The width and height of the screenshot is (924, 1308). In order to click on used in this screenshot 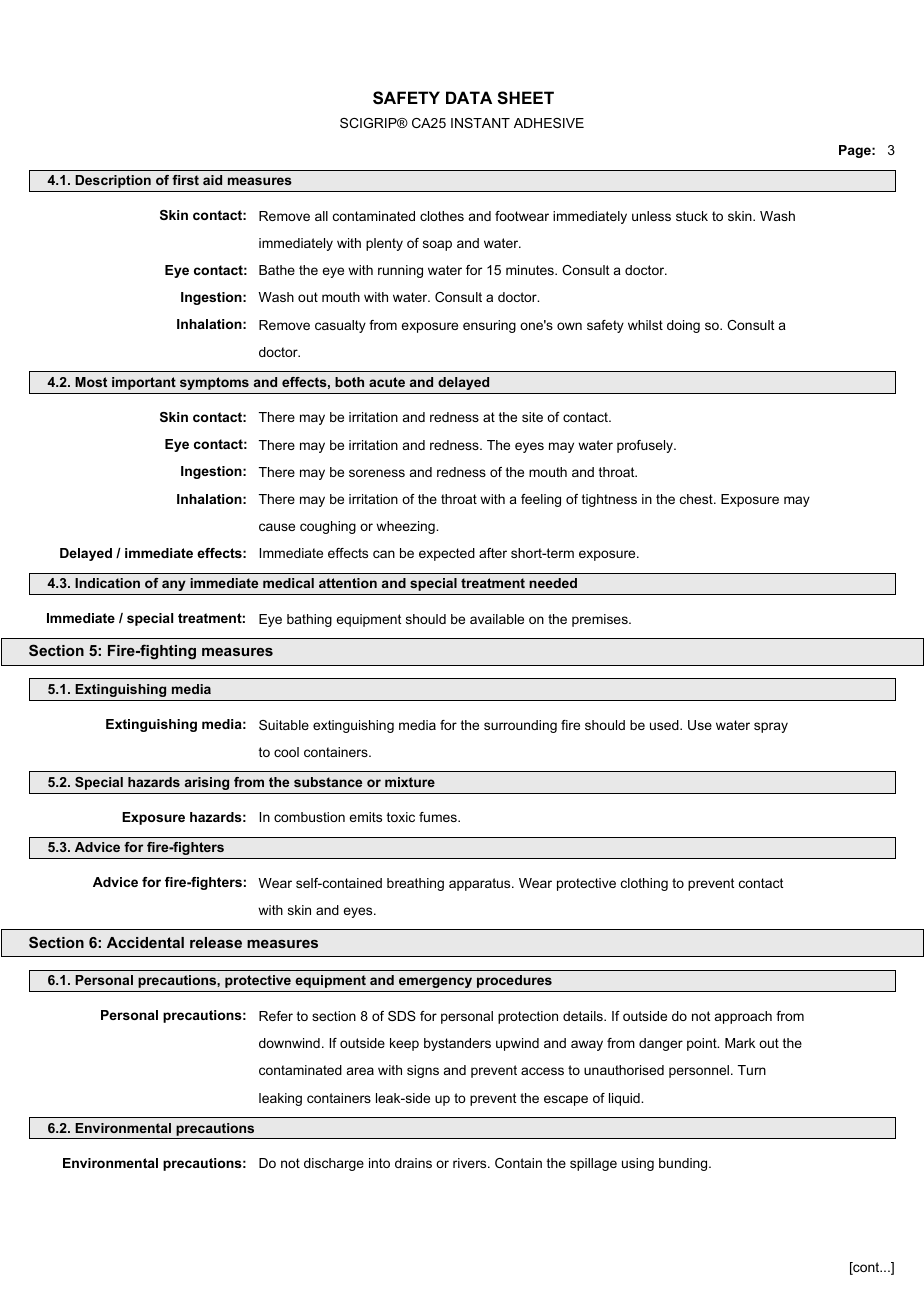, I will do `click(665, 725)`.
